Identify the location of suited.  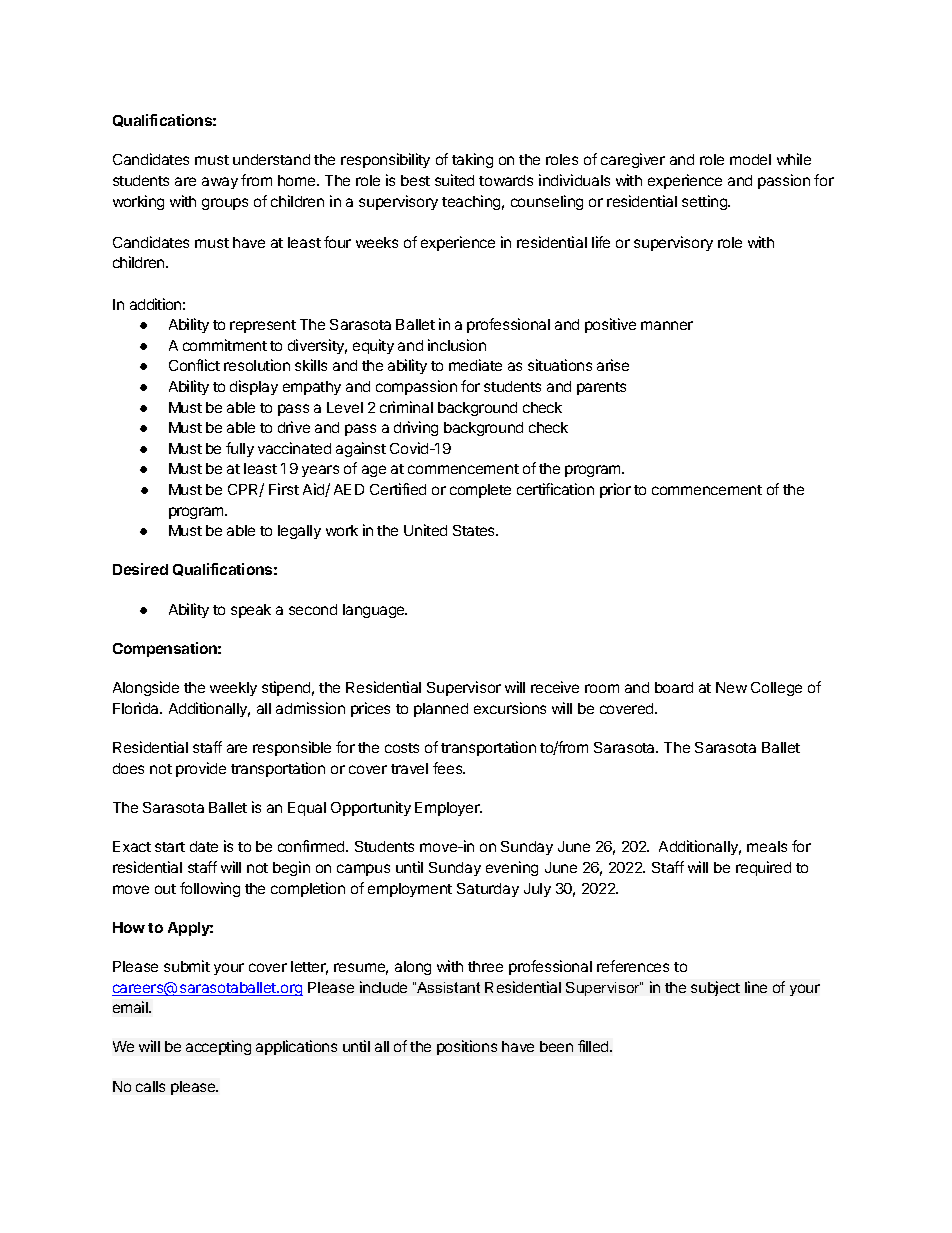
(454, 180).
